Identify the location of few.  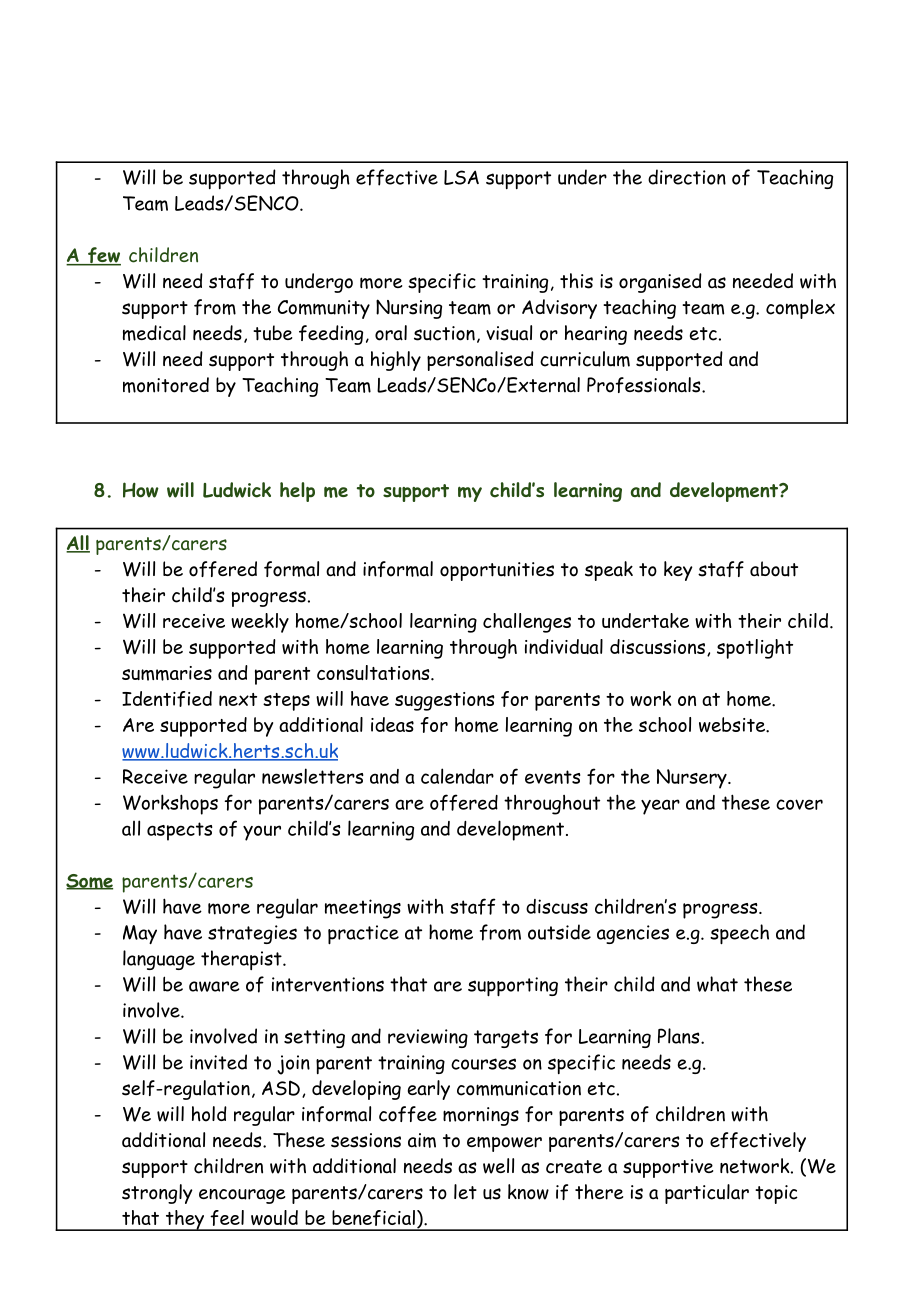
(103, 256).
